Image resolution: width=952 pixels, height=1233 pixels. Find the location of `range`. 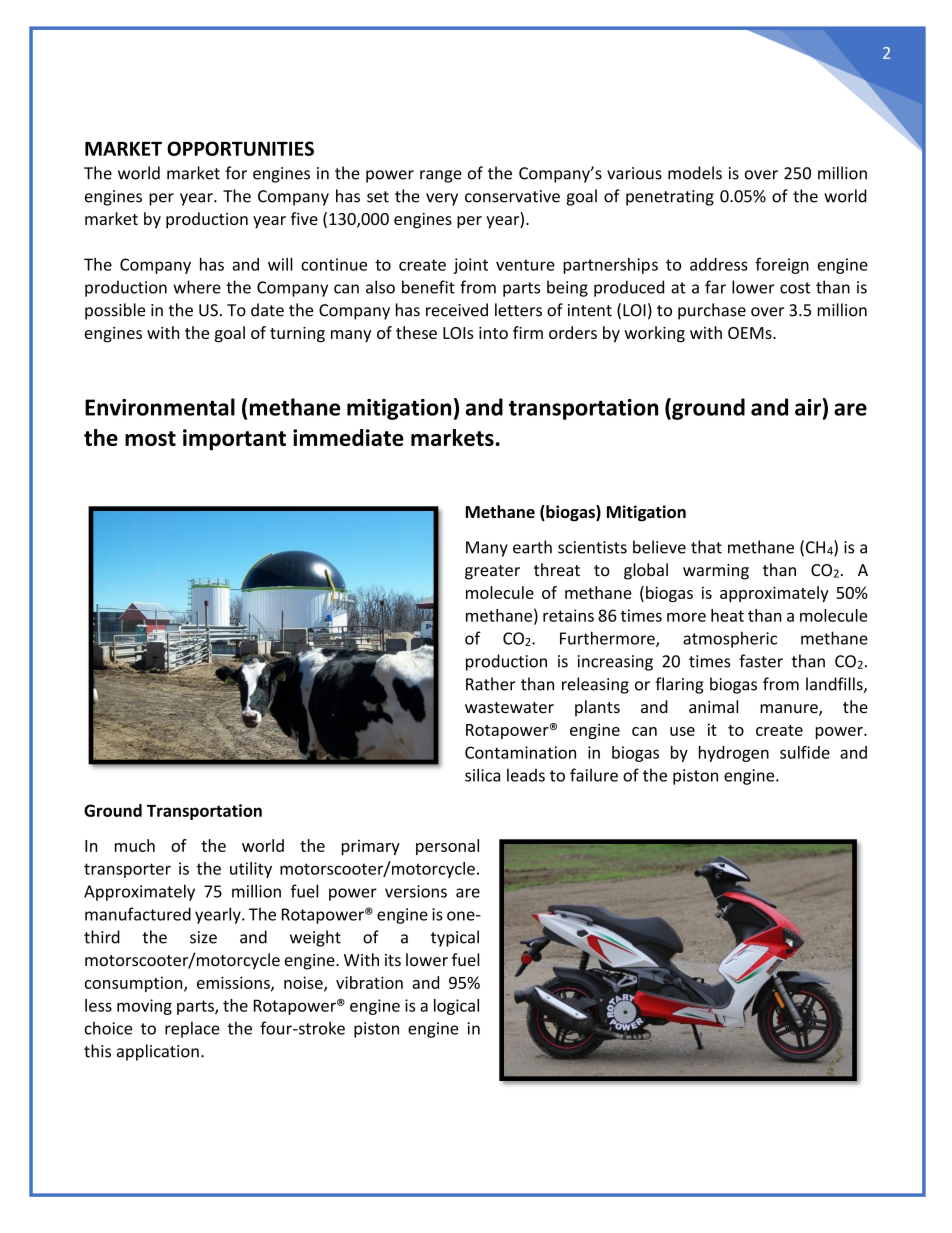

range is located at coordinates (441, 176).
